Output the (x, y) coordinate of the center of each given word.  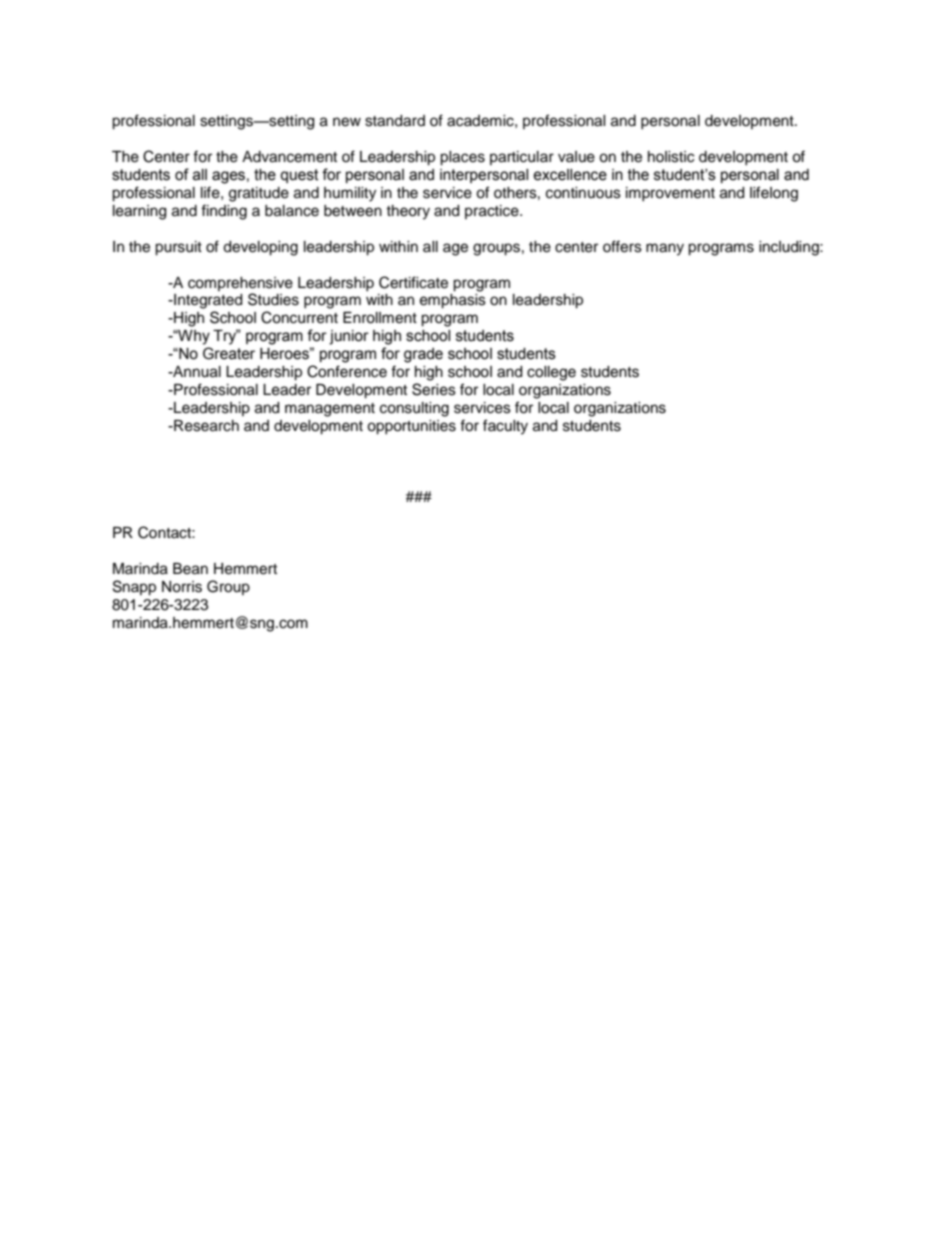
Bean (190, 569)
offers (622, 246)
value (576, 157)
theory (408, 212)
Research (205, 426)
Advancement (289, 157)
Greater (229, 353)
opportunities (411, 427)
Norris (182, 587)
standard (395, 121)
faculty (505, 427)
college (551, 373)
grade (423, 355)
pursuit (178, 248)
